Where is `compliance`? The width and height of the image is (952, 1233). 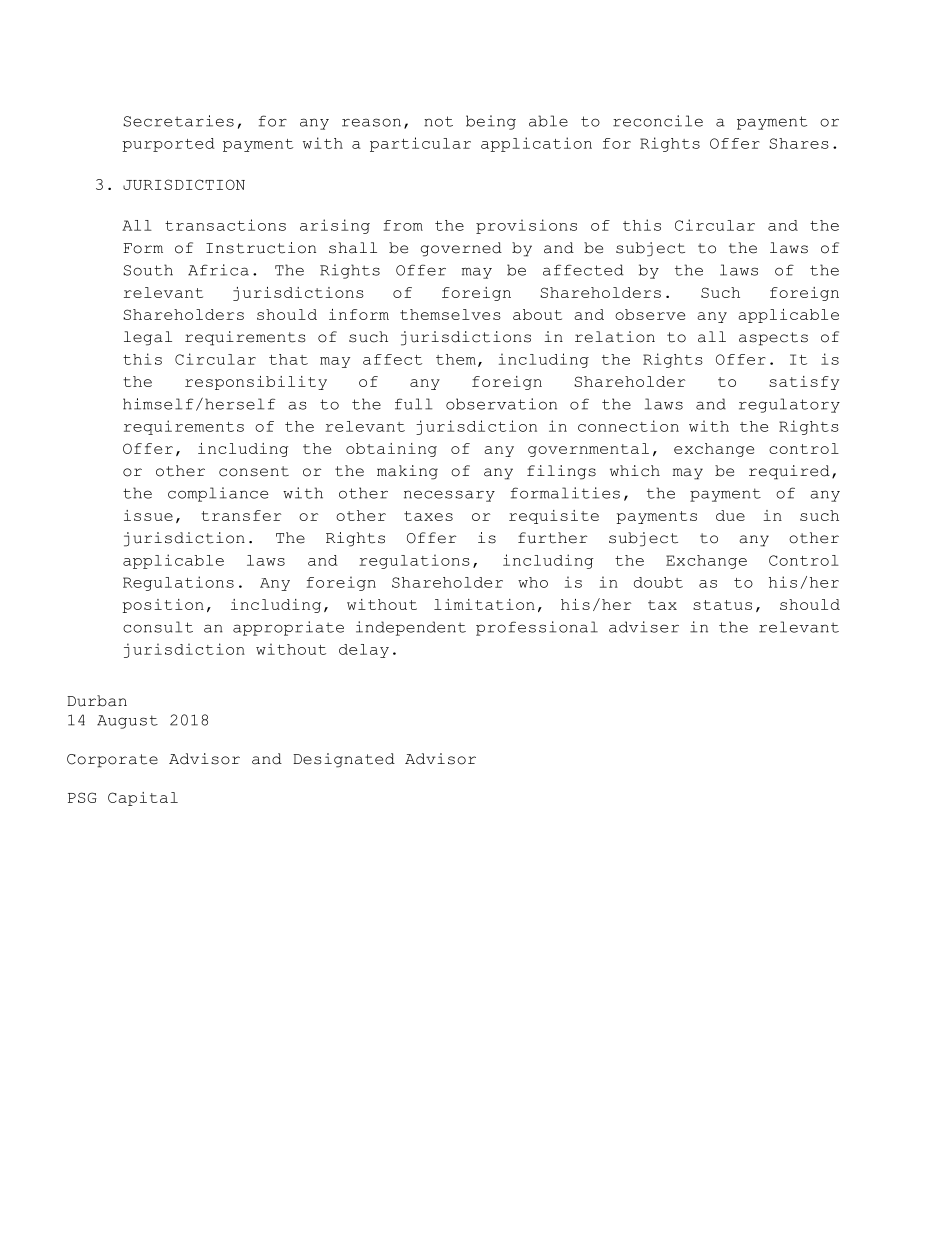 compliance is located at coordinates (218, 494).
